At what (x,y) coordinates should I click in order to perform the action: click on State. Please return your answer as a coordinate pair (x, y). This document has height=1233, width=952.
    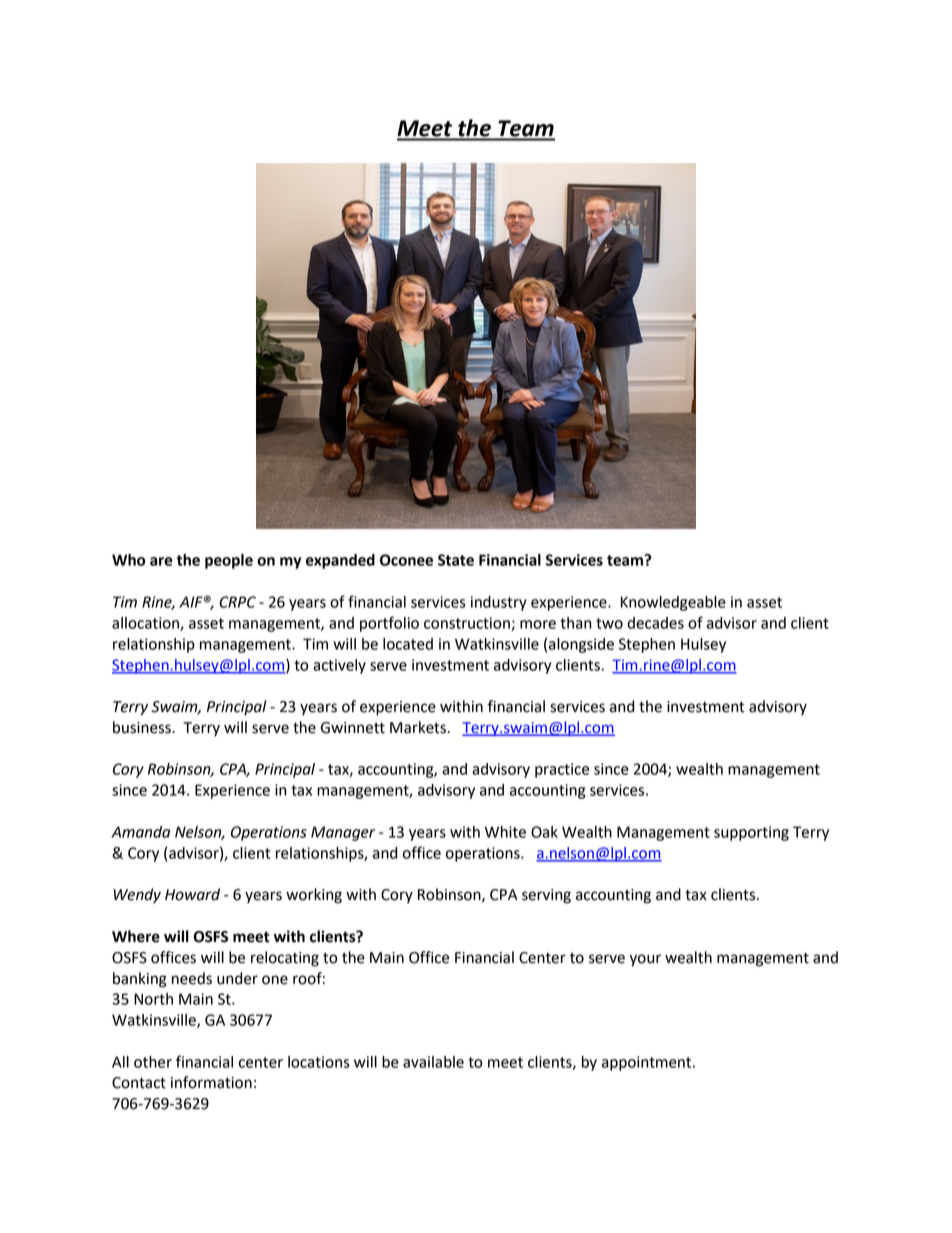
    Looking at the image, I should click on (456, 560).
